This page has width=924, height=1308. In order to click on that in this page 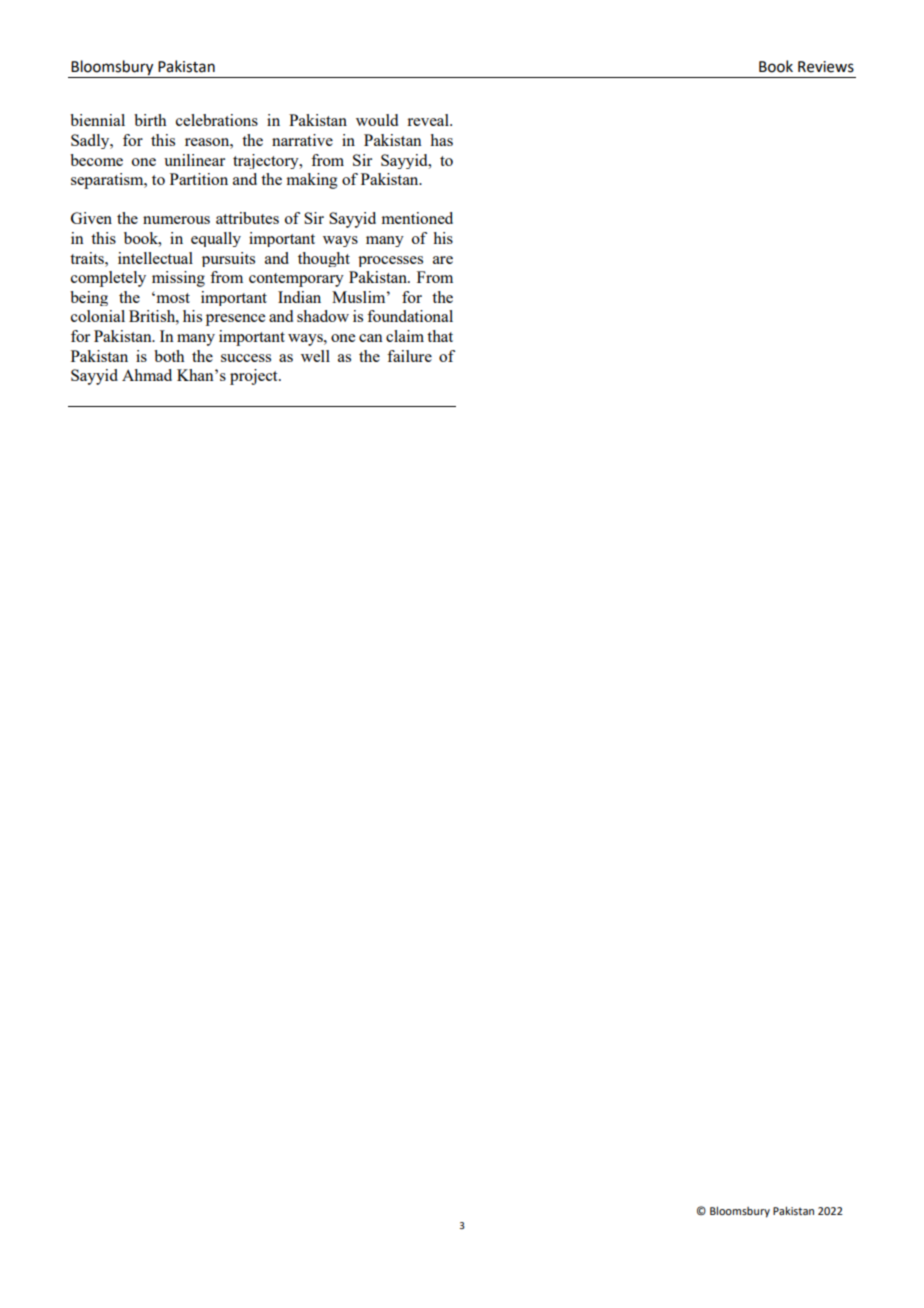, I will do `click(440, 336)`.
